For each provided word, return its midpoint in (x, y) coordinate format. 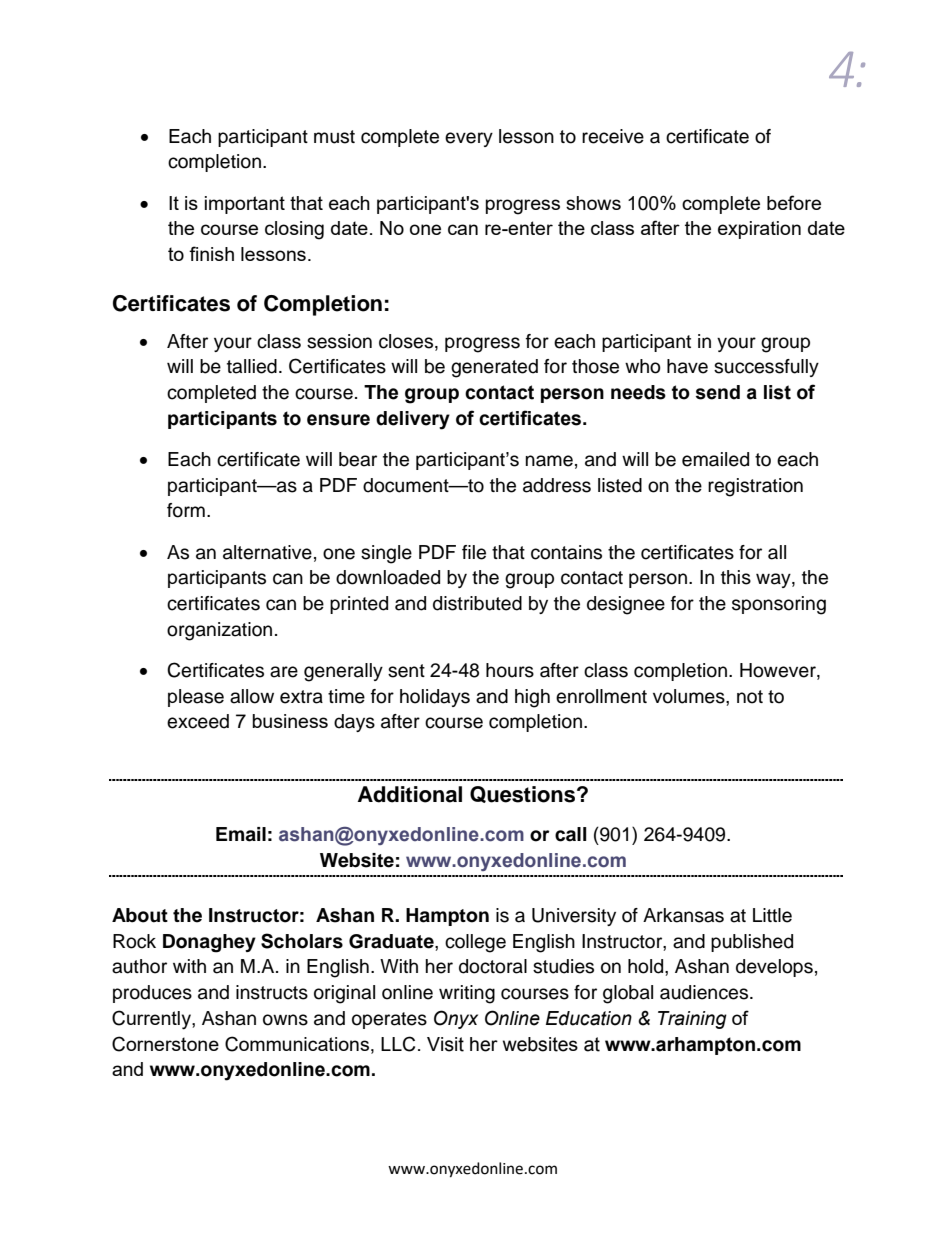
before (794, 202)
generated (494, 368)
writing (467, 994)
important (245, 205)
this (736, 577)
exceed (198, 721)
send (718, 392)
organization (219, 631)
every (469, 139)
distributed (477, 603)
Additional (410, 794)
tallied (252, 366)
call (570, 834)
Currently (152, 1020)
